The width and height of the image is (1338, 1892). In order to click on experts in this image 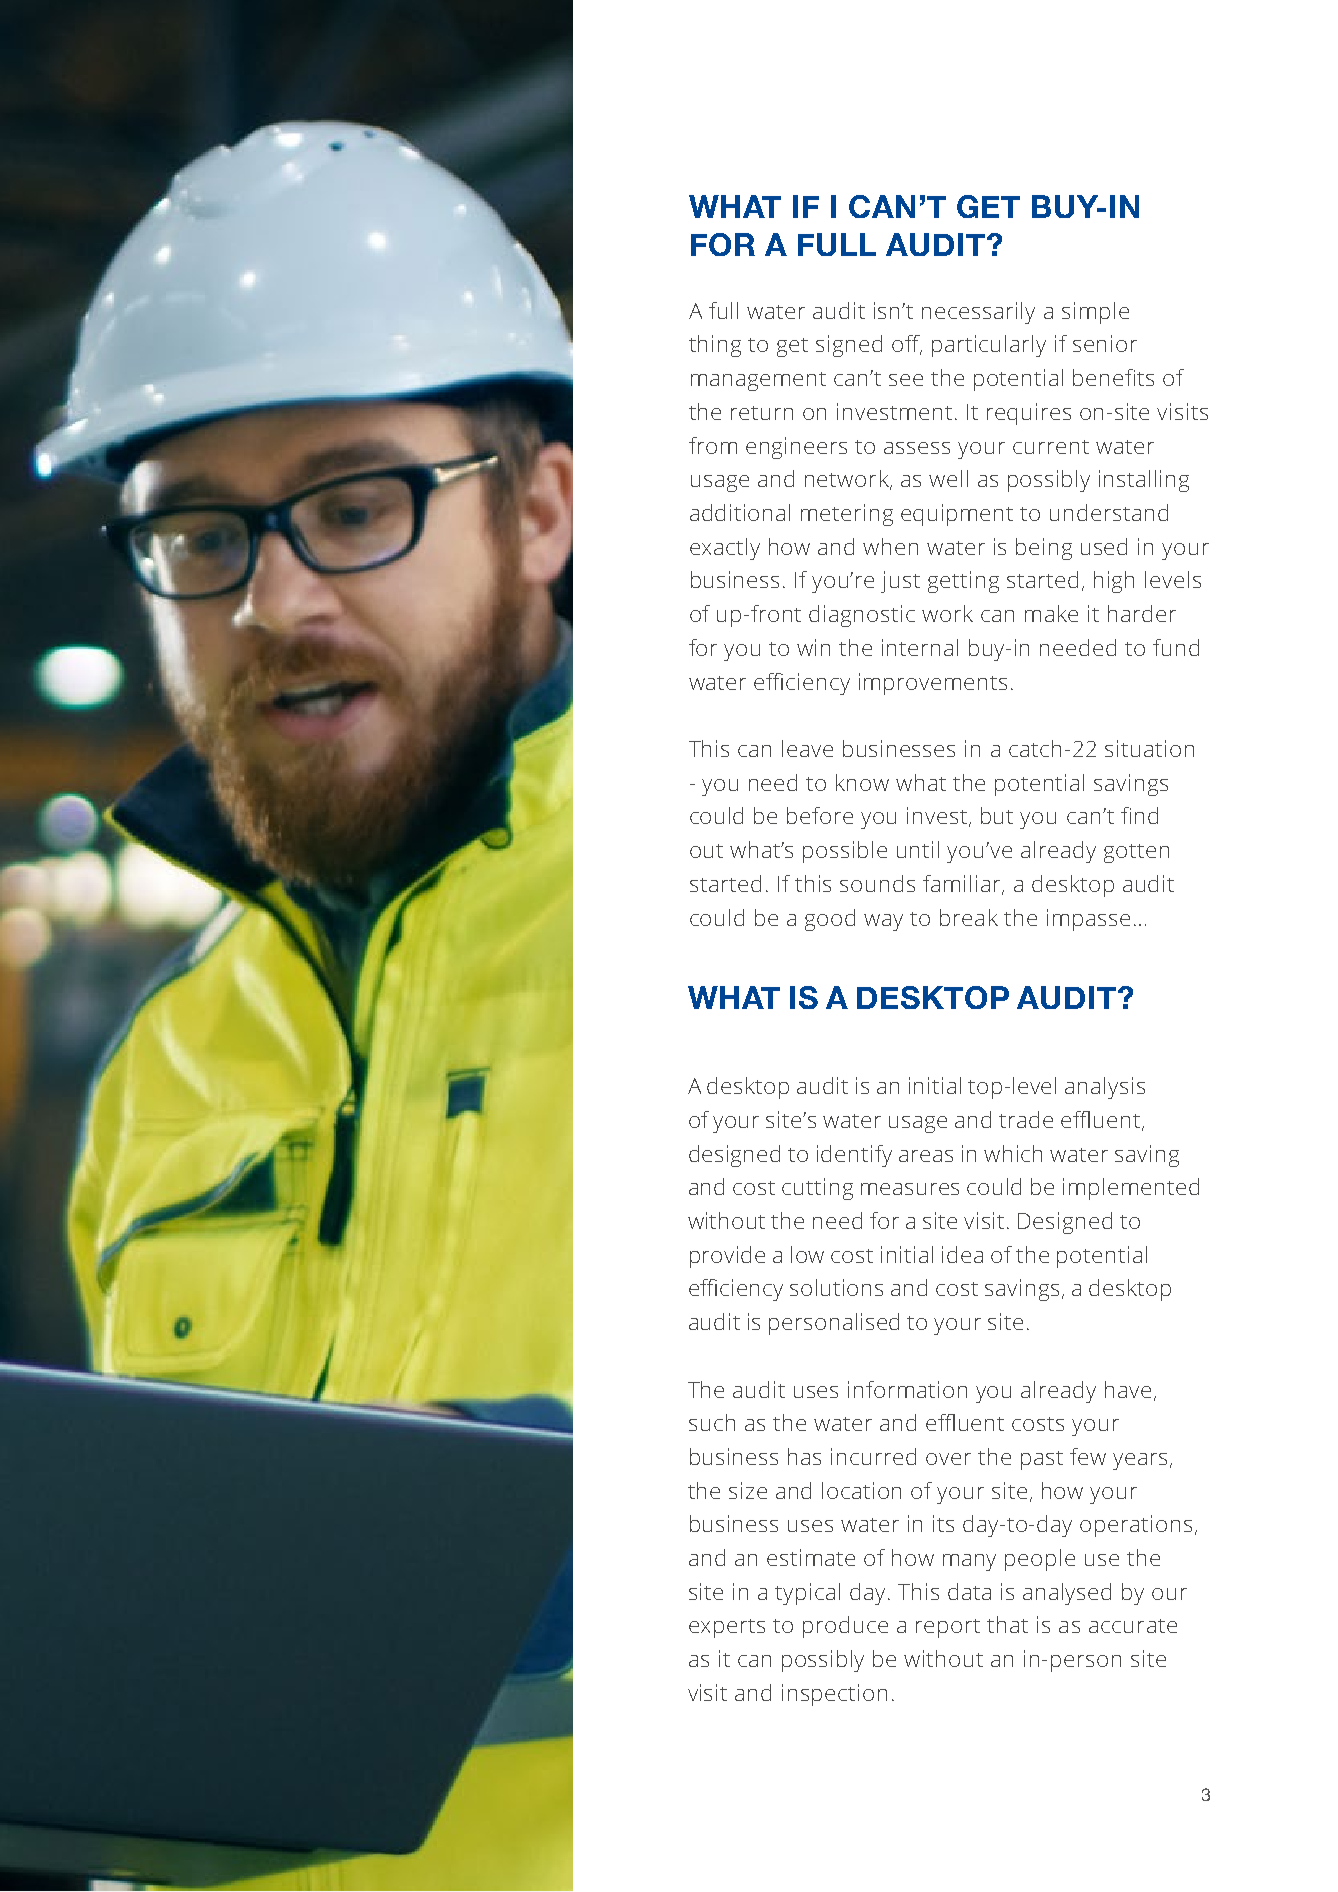, I will do `click(727, 1628)`.
